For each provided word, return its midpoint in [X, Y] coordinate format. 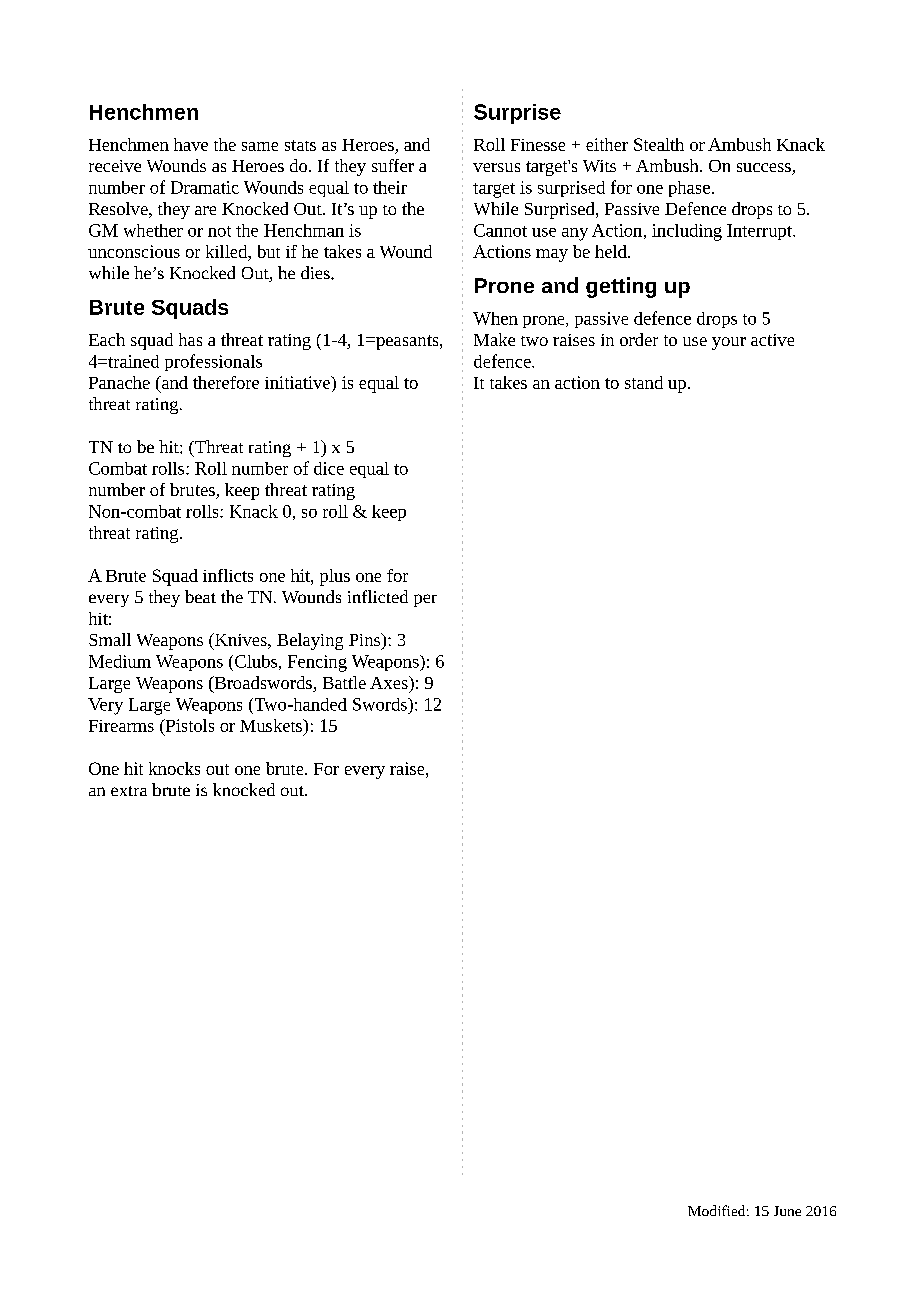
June [787, 1211]
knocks [174, 768]
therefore [226, 382]
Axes [390, 682]
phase [689, 189]
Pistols [188, 725]
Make [494, 339]
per [425, 600]
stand [644, 382]
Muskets [272, 725]
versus [496, 167]
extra [129, 791]
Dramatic [205, 187]
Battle [344, 682]
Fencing [317, 663]
